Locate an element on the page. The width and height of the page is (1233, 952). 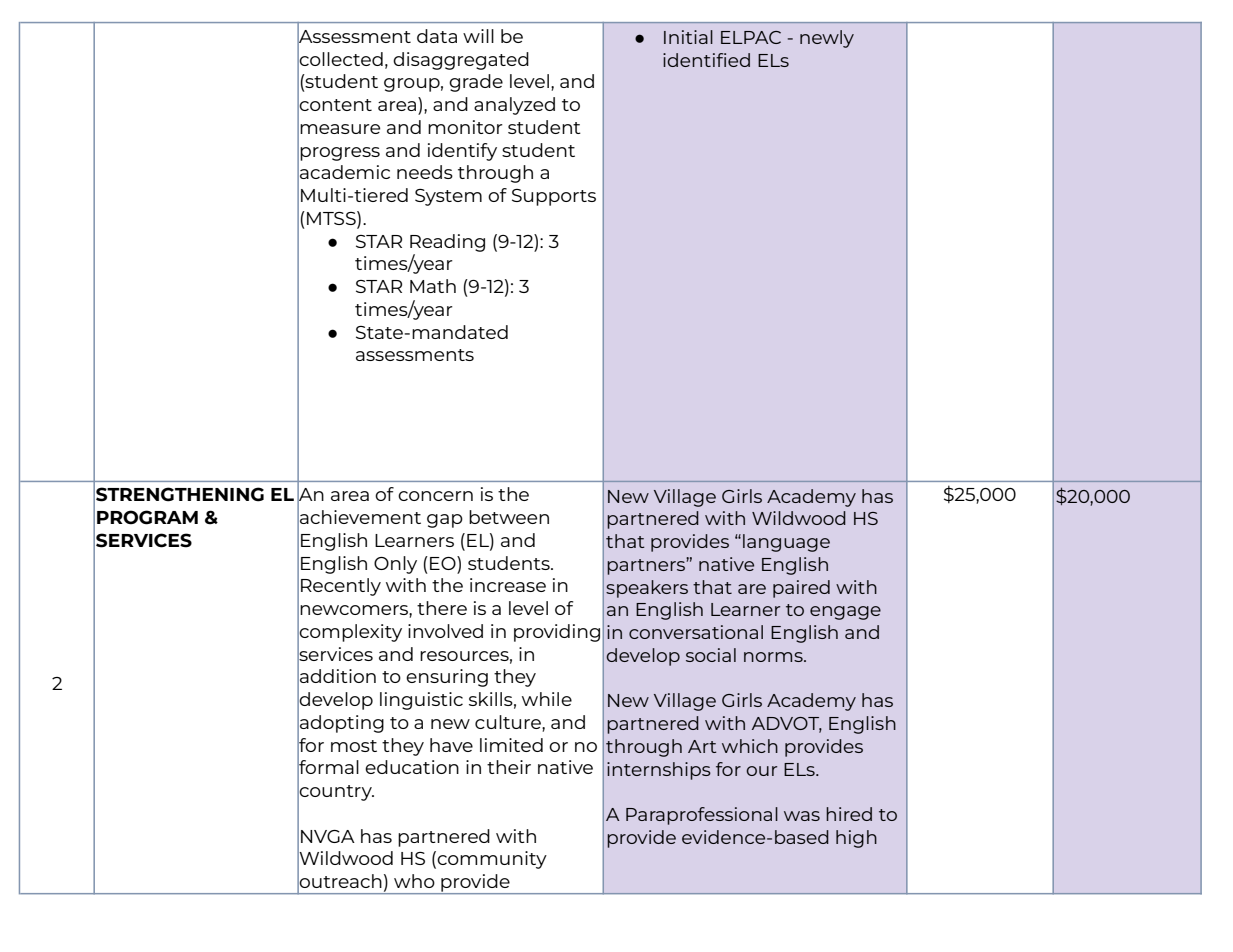
community is located at coordinates (492, 860).
